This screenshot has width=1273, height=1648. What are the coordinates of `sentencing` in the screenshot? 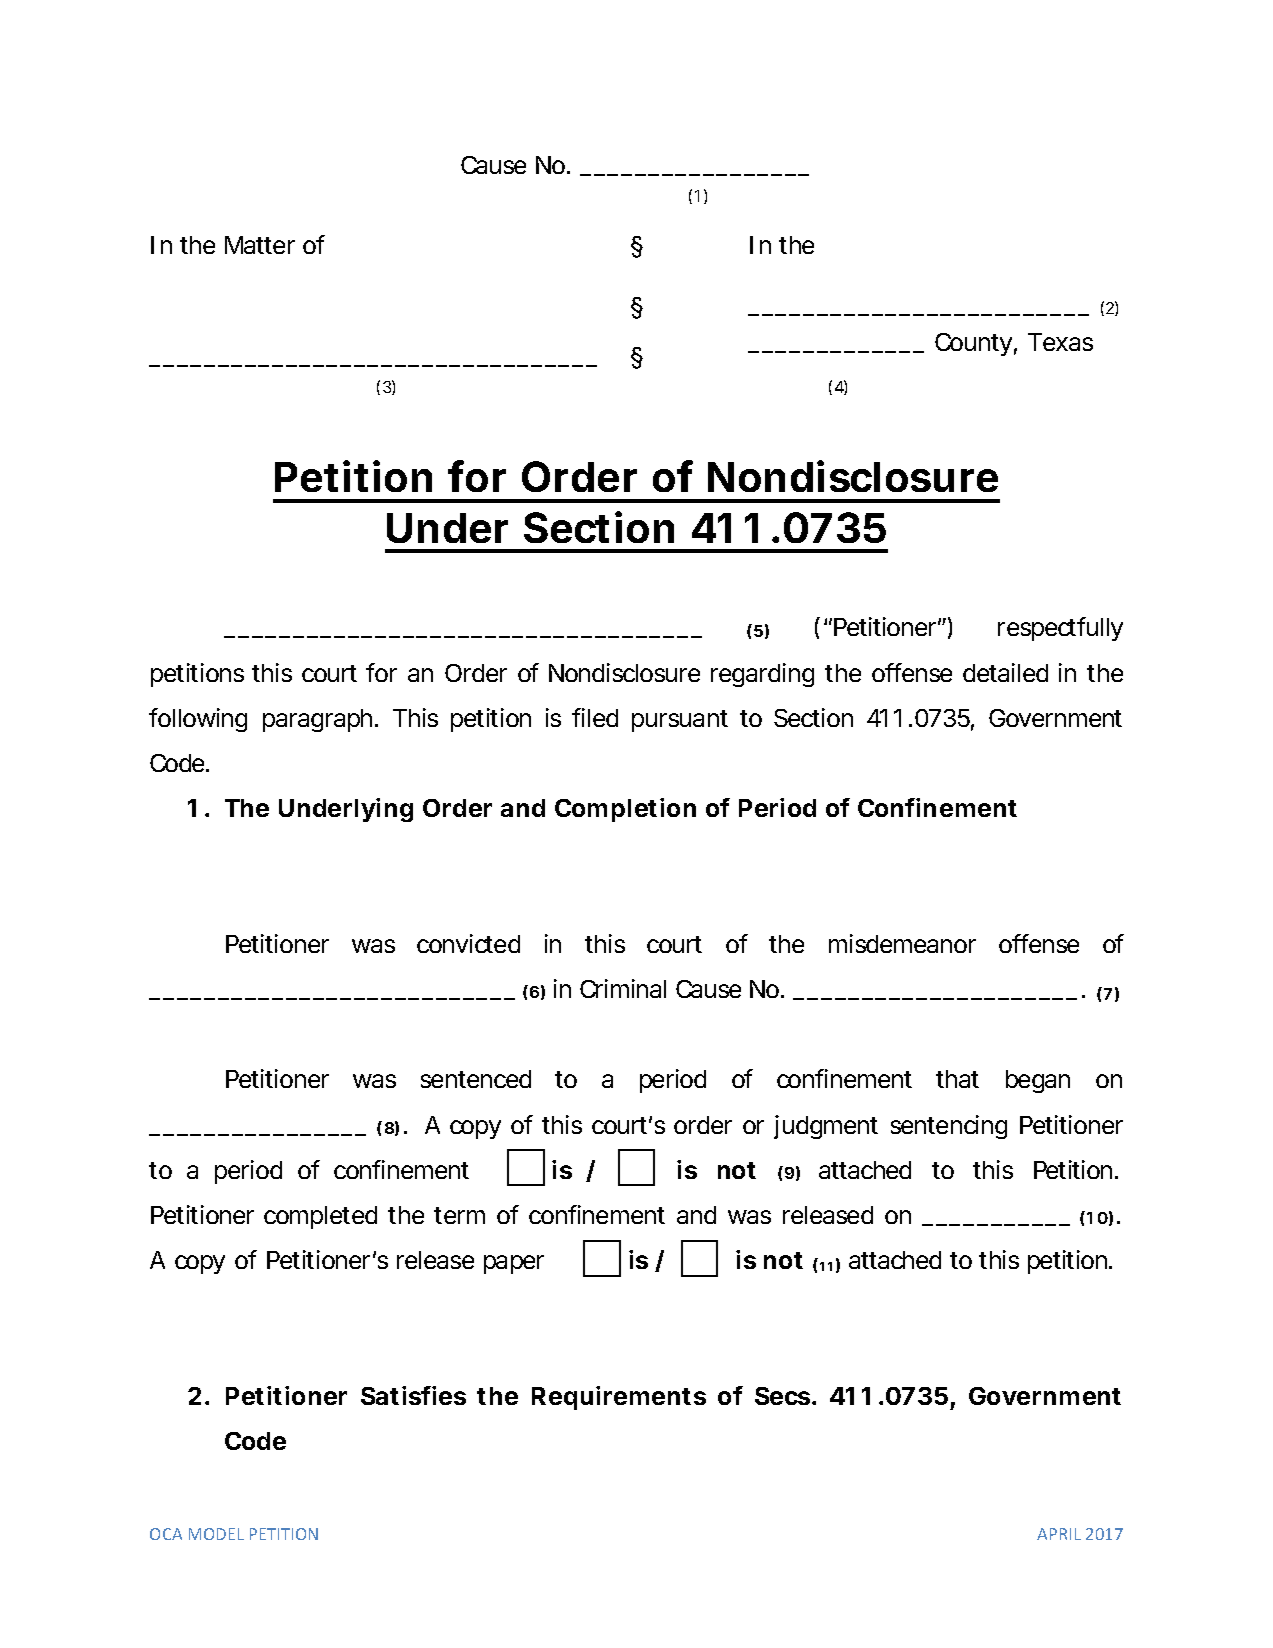 It's located at (949, 1127).
